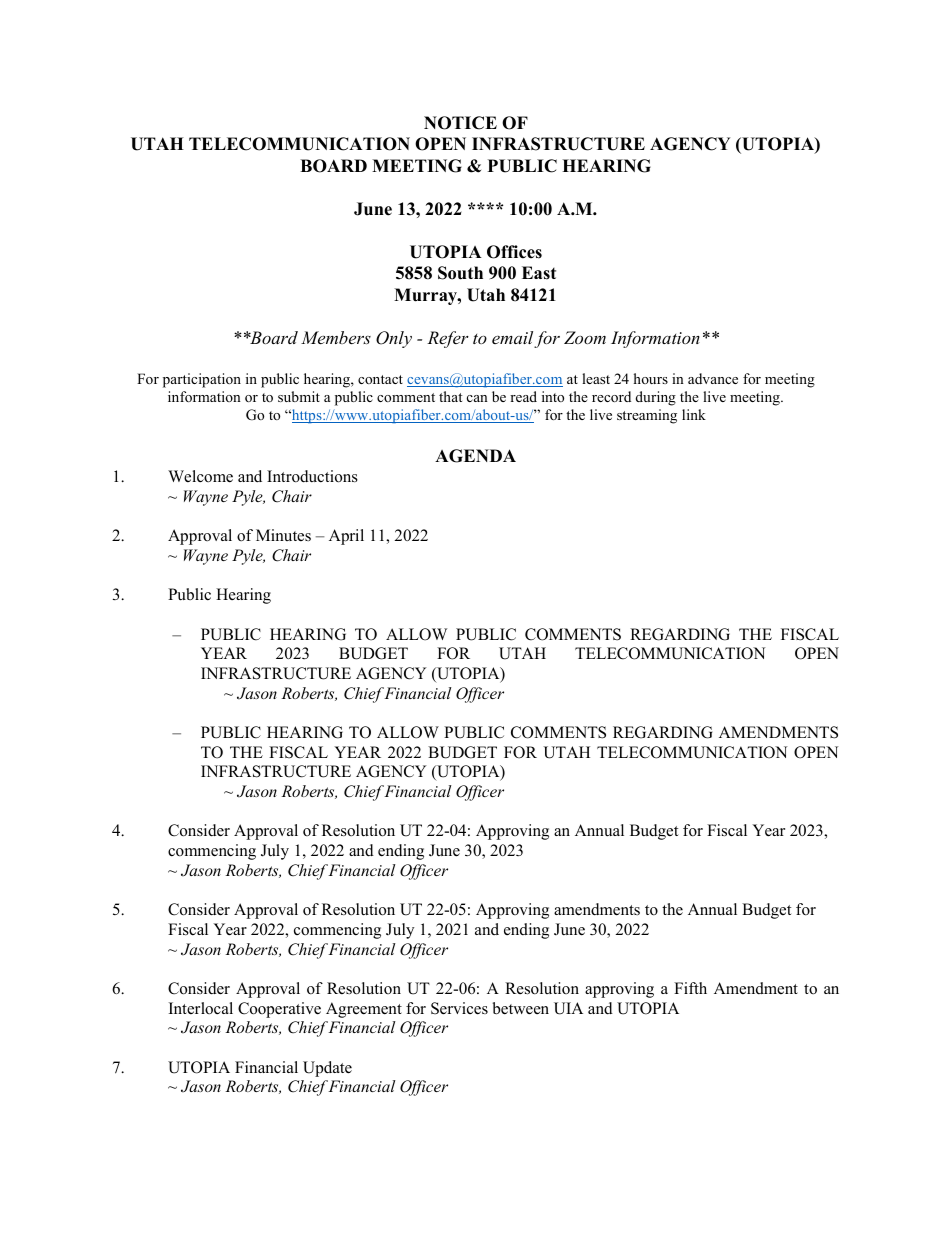  Describe the element at coordinates (283, 535) in the screenshot. I see `Minutes` at that location.
